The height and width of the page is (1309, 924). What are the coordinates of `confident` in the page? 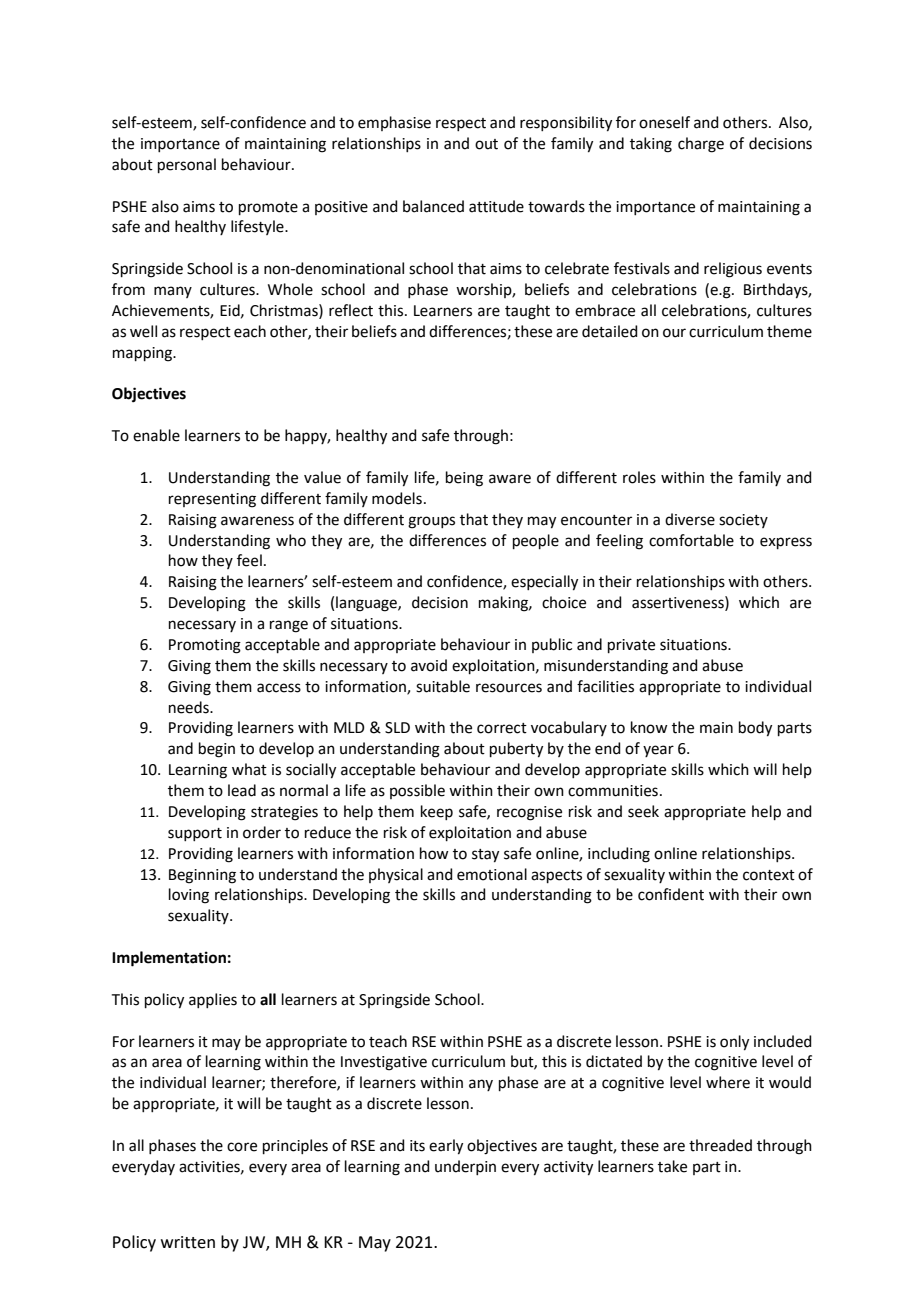 It's located at (671, 894).
